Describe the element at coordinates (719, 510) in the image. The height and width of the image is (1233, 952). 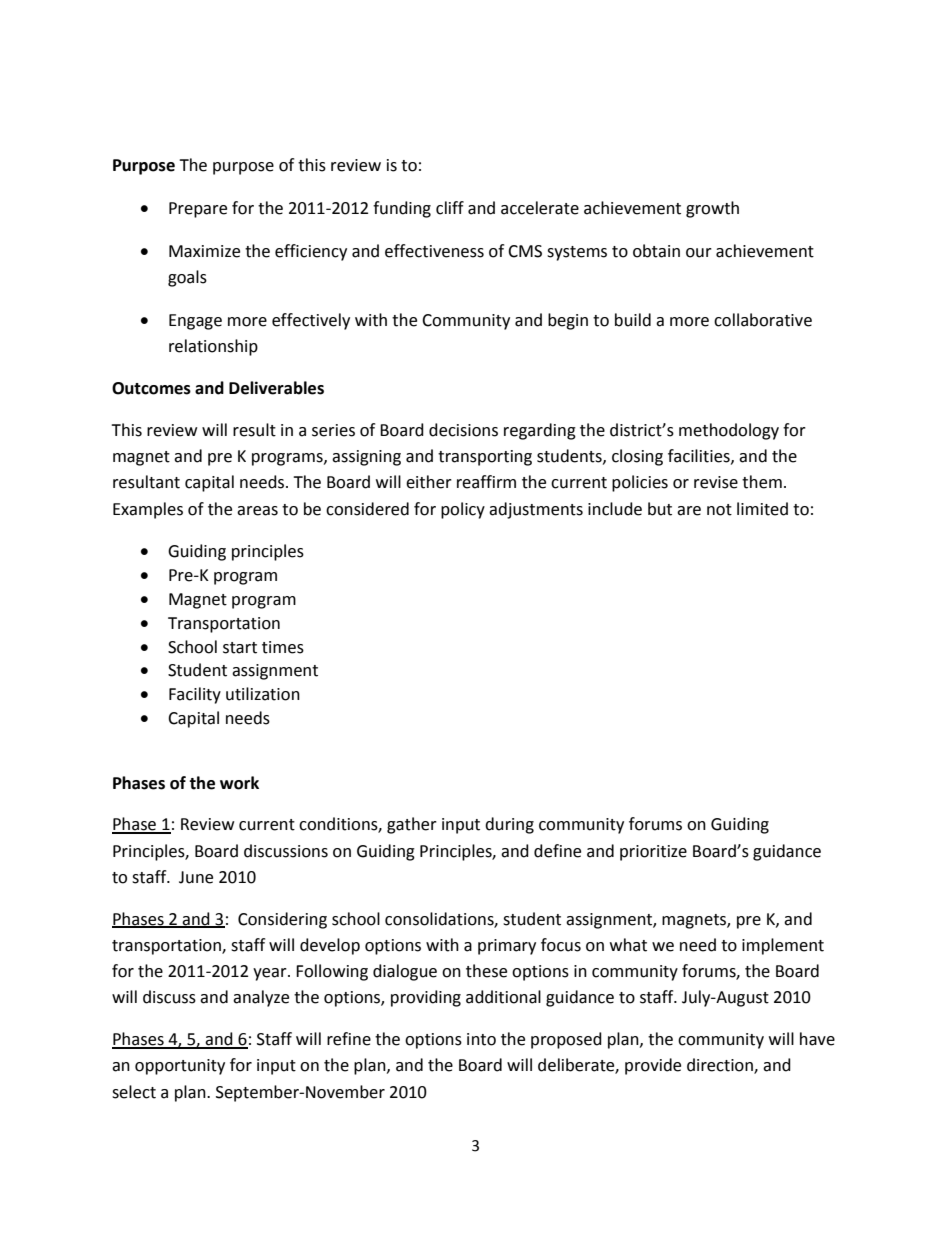
I see `not` at that location.
